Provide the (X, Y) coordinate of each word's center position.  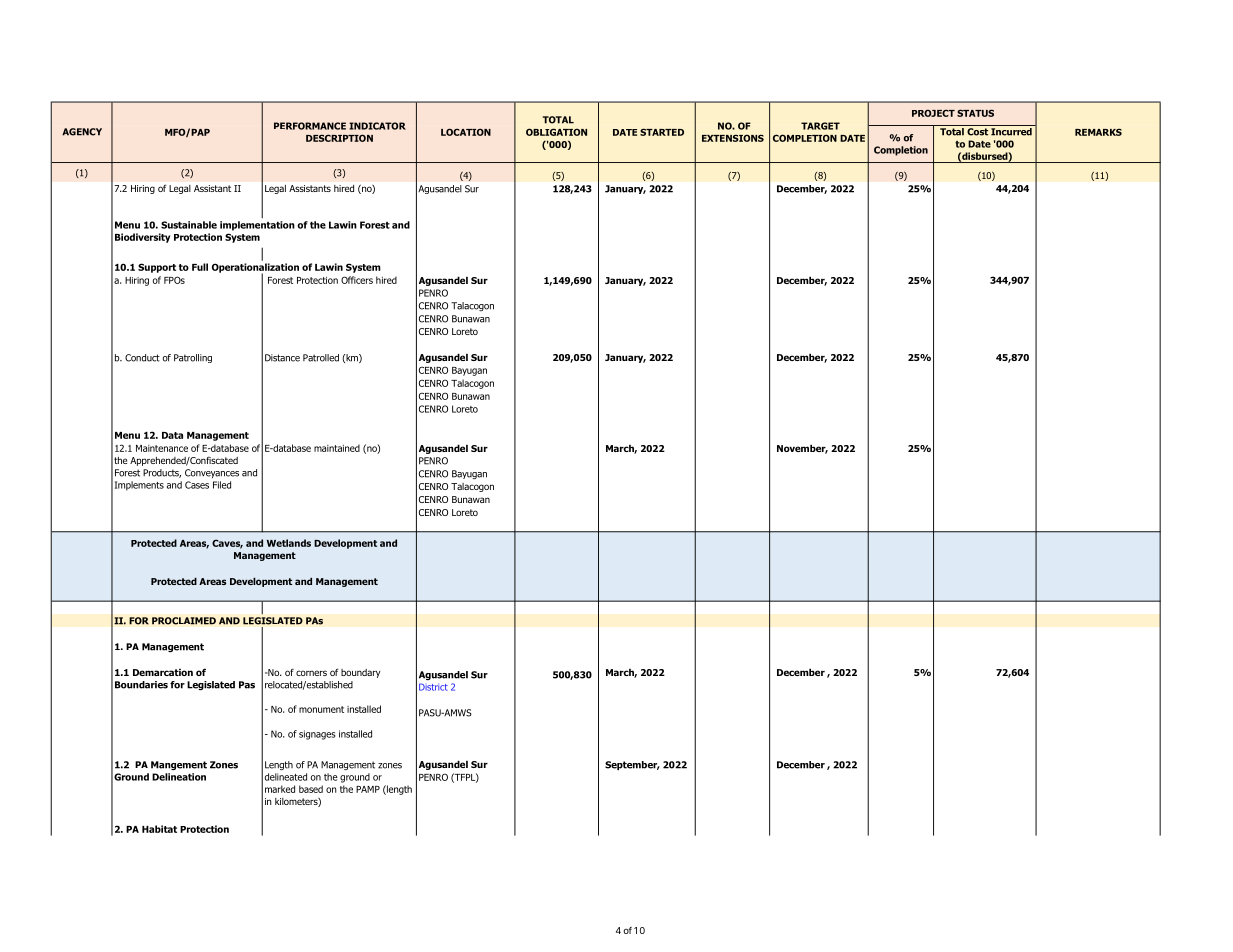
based (311, 789)
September (632, 765)
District (433, 687)
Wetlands (289, 543)
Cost (977, 132)
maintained (337, 448)
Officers (357, 280)
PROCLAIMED (184, 621)
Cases (197, 485)
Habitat (159, 829)
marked (280, 789)
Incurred (1011, 130)
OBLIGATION (556, 132)
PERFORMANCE (310, 126)
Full (200, 267)
